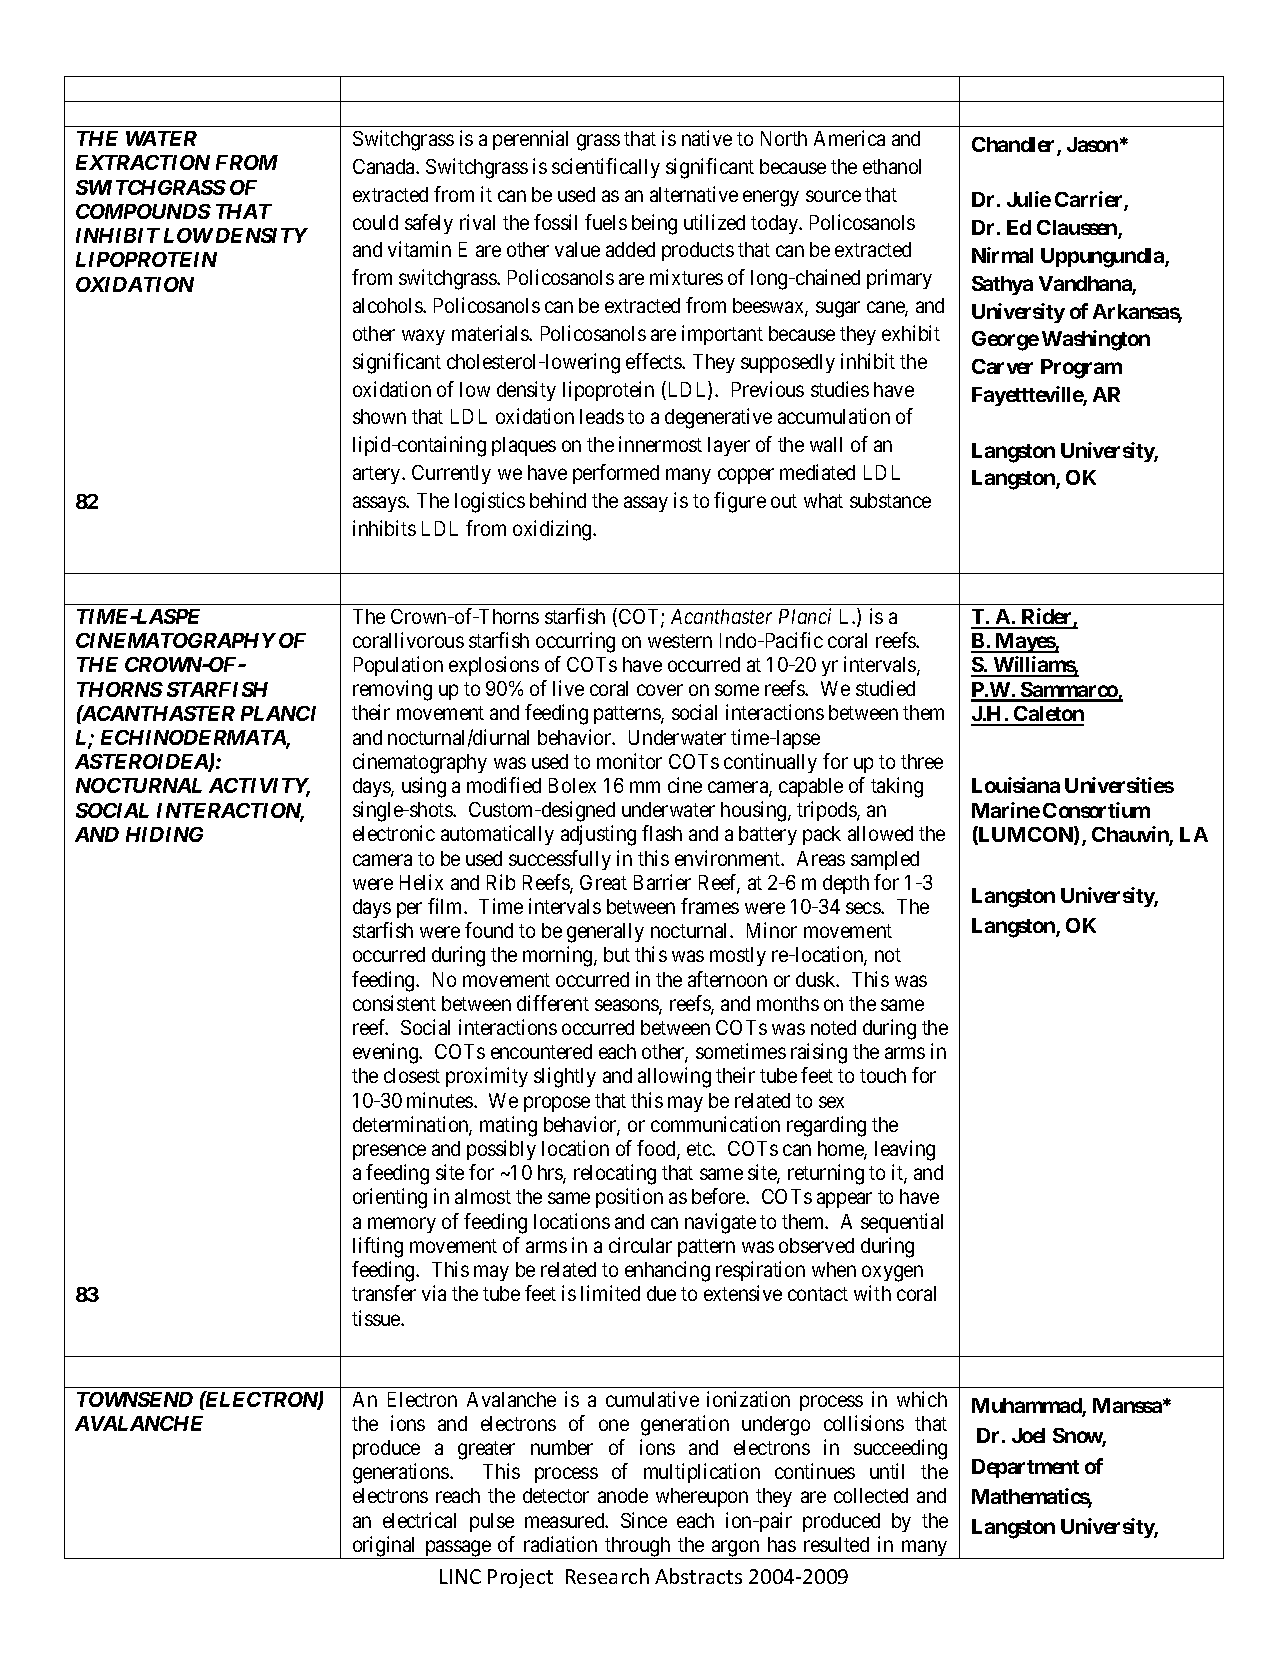 The height and width of the screenshot is (1667, 1288). Describe the element at coordinates (394, 1003) in the screenshot. I see `consistent` at that location.
